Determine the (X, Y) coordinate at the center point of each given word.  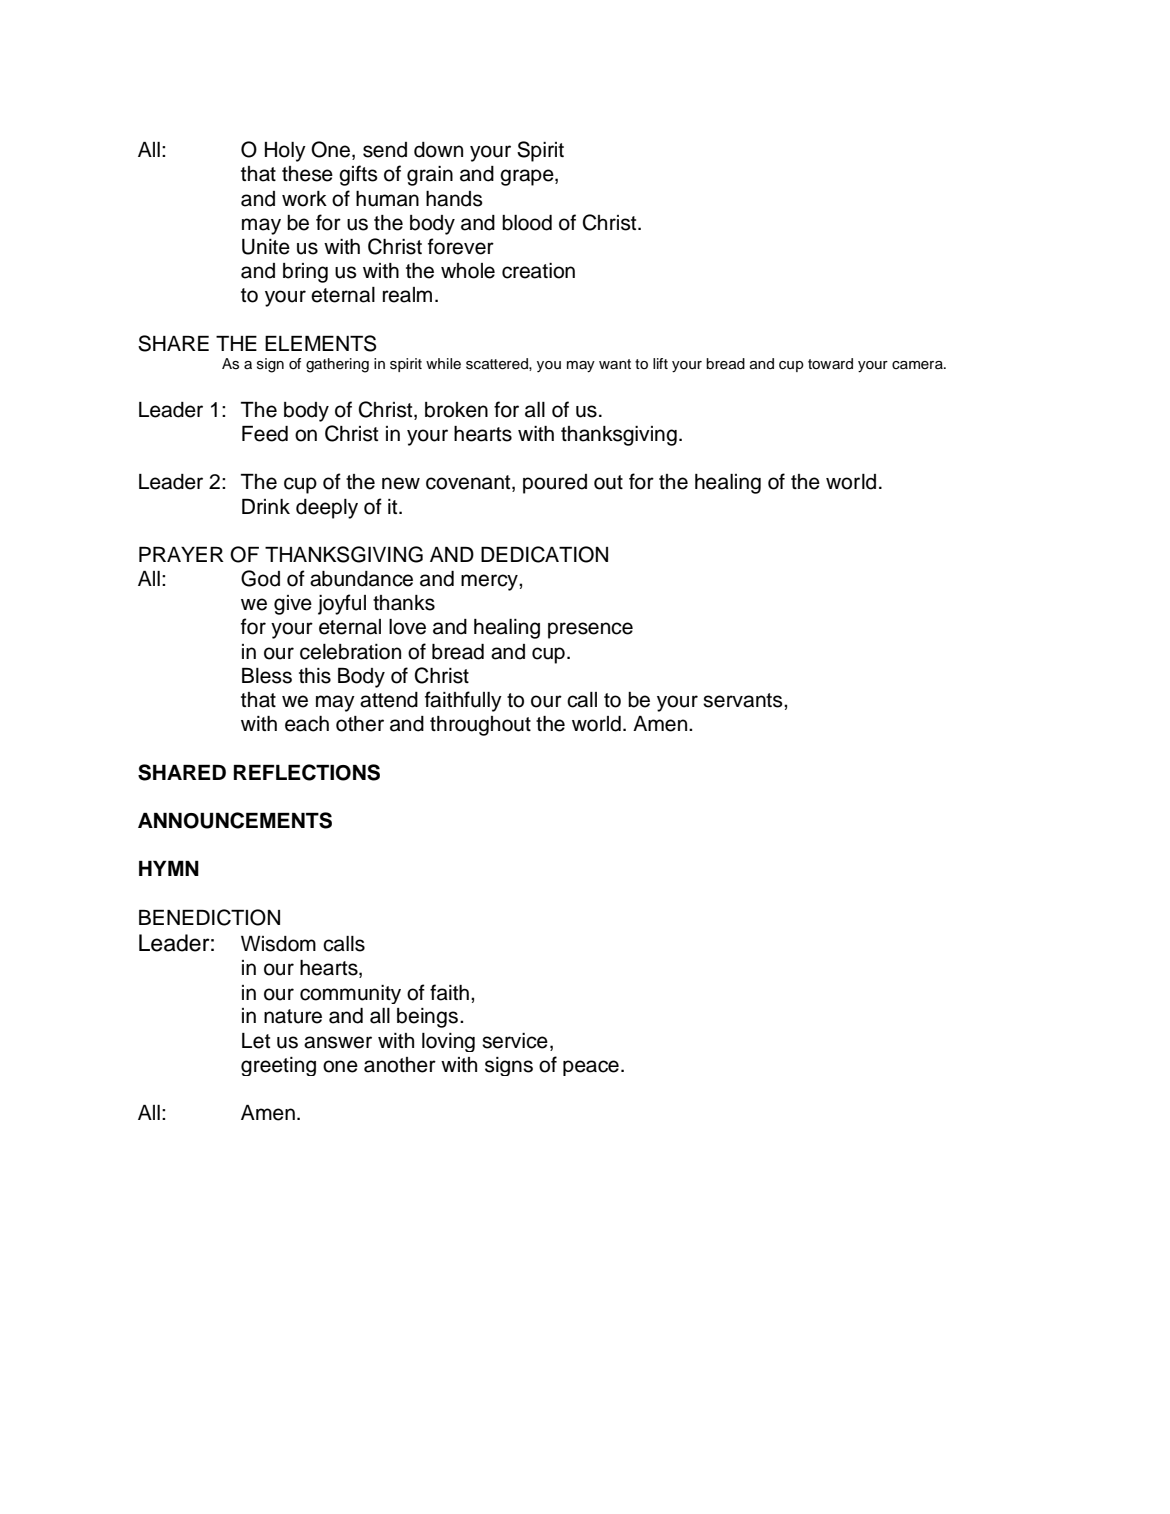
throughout (480, 726)
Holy (285, 152)
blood (527, 223)
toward (830, 363)
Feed (265, 434)
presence (590, 630)
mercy (490, 582)
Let (256, 1041)
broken (456, 410)
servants (744, 700)
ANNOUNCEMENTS (235, 820)
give (293, 605)
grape (528, 177)
